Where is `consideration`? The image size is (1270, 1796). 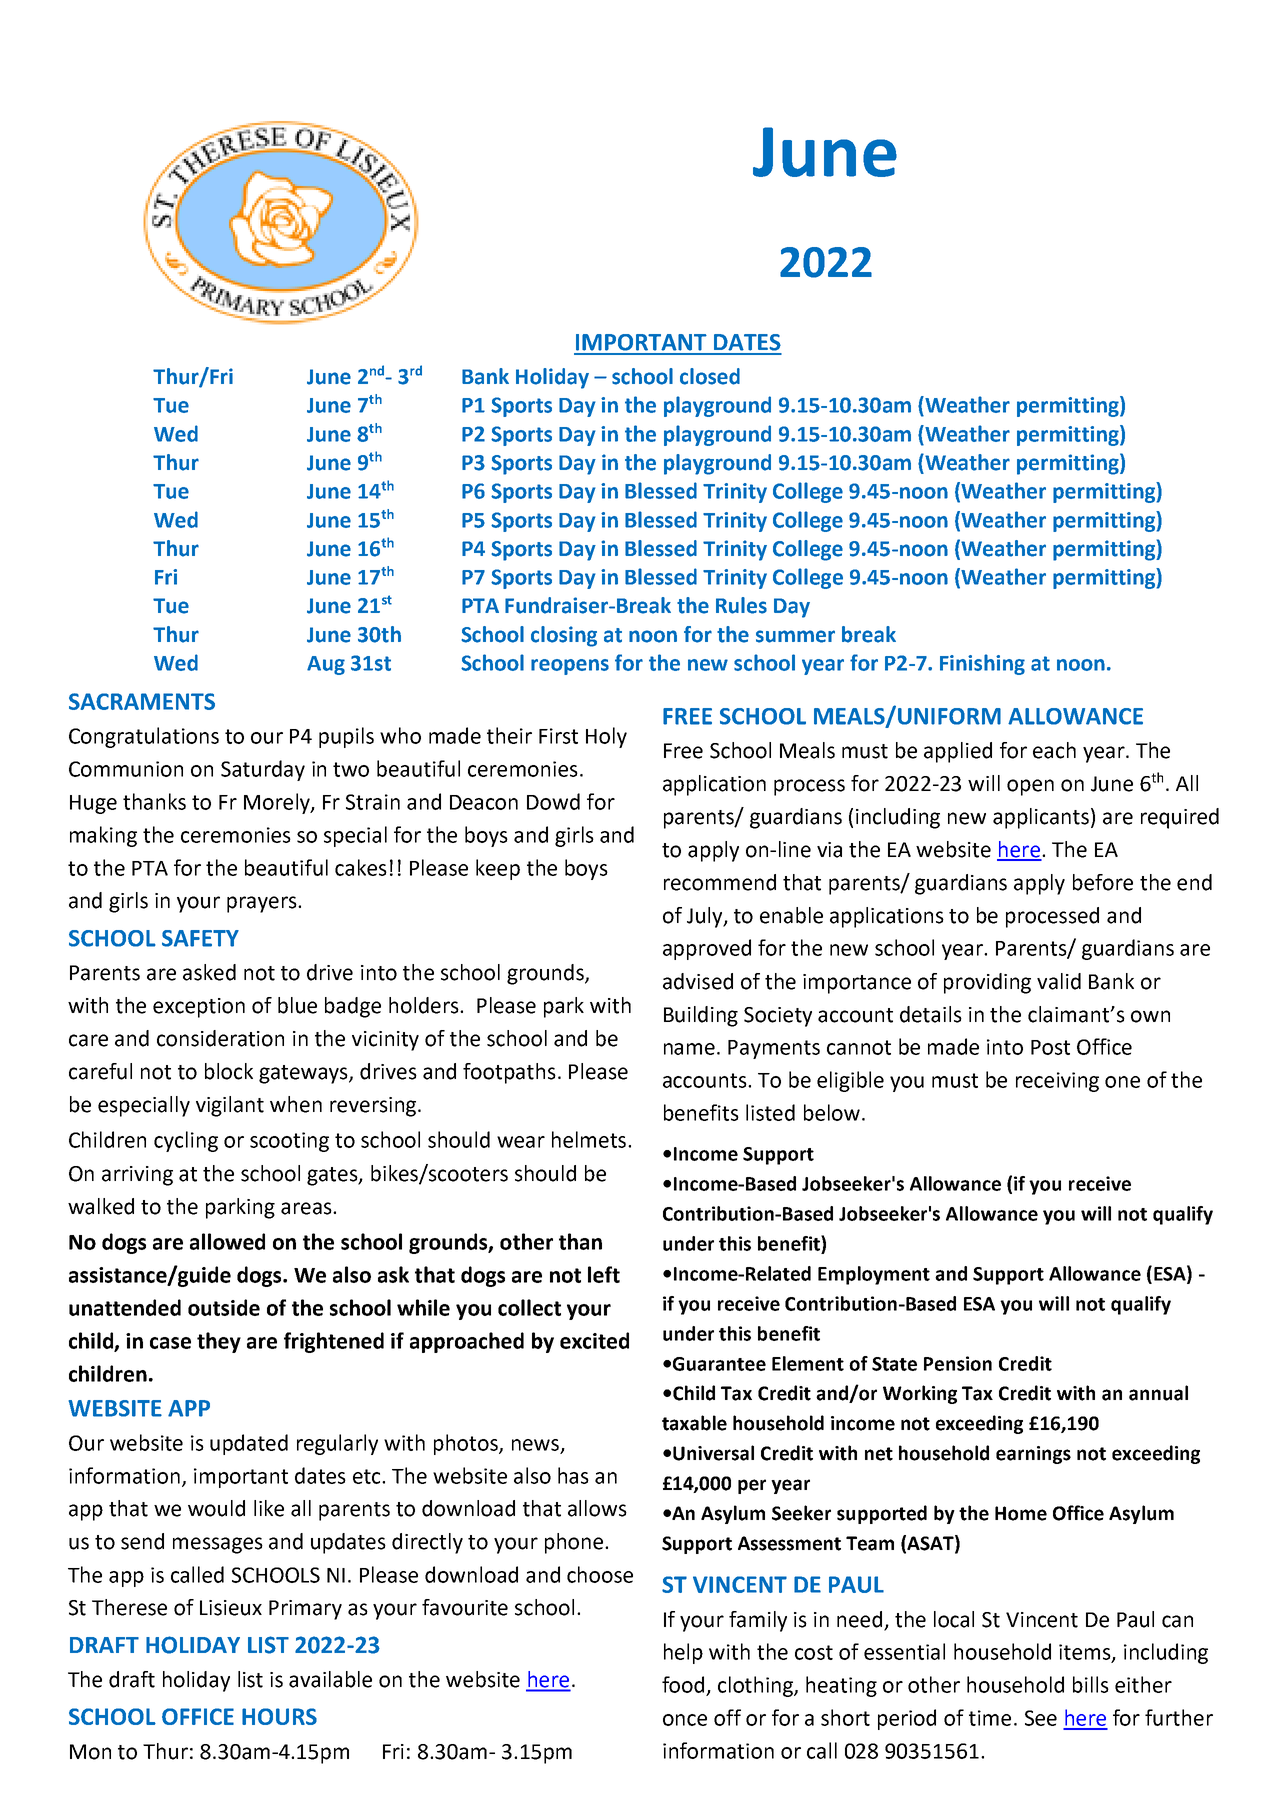
consideration is located at coordinates (220, 1038).
